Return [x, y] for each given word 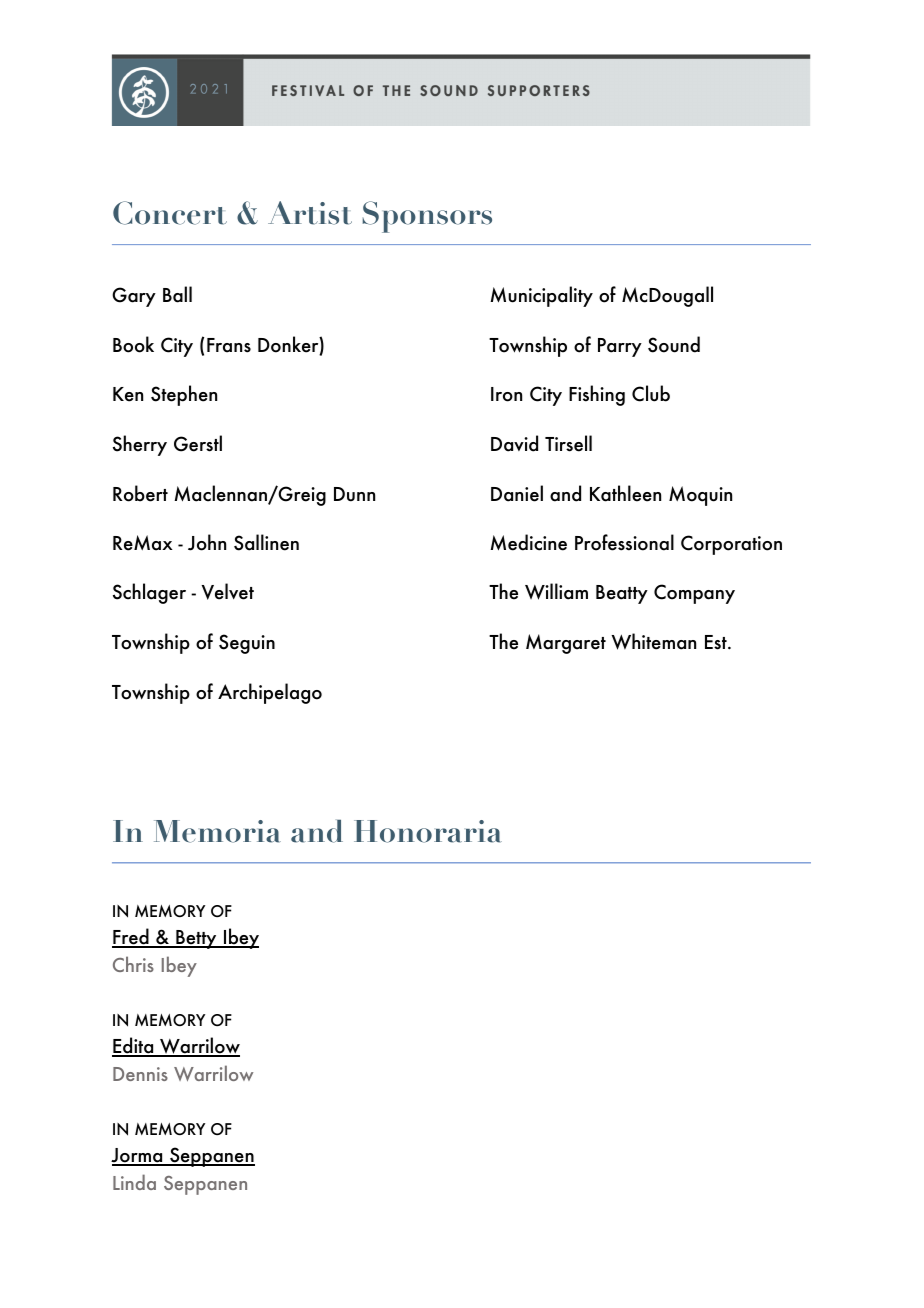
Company [694, 594]
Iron [506, 394]
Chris [133, 964]
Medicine [528, 542]
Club [651, 393]
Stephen [184, 395]
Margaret [566, 644]
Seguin [247, 644]
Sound [674, 344]
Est [717, 642]
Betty [196, 939]
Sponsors [427, 217]
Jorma [138, 1156]
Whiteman [653, 641]
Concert [170, 213]
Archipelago [270, 693]
